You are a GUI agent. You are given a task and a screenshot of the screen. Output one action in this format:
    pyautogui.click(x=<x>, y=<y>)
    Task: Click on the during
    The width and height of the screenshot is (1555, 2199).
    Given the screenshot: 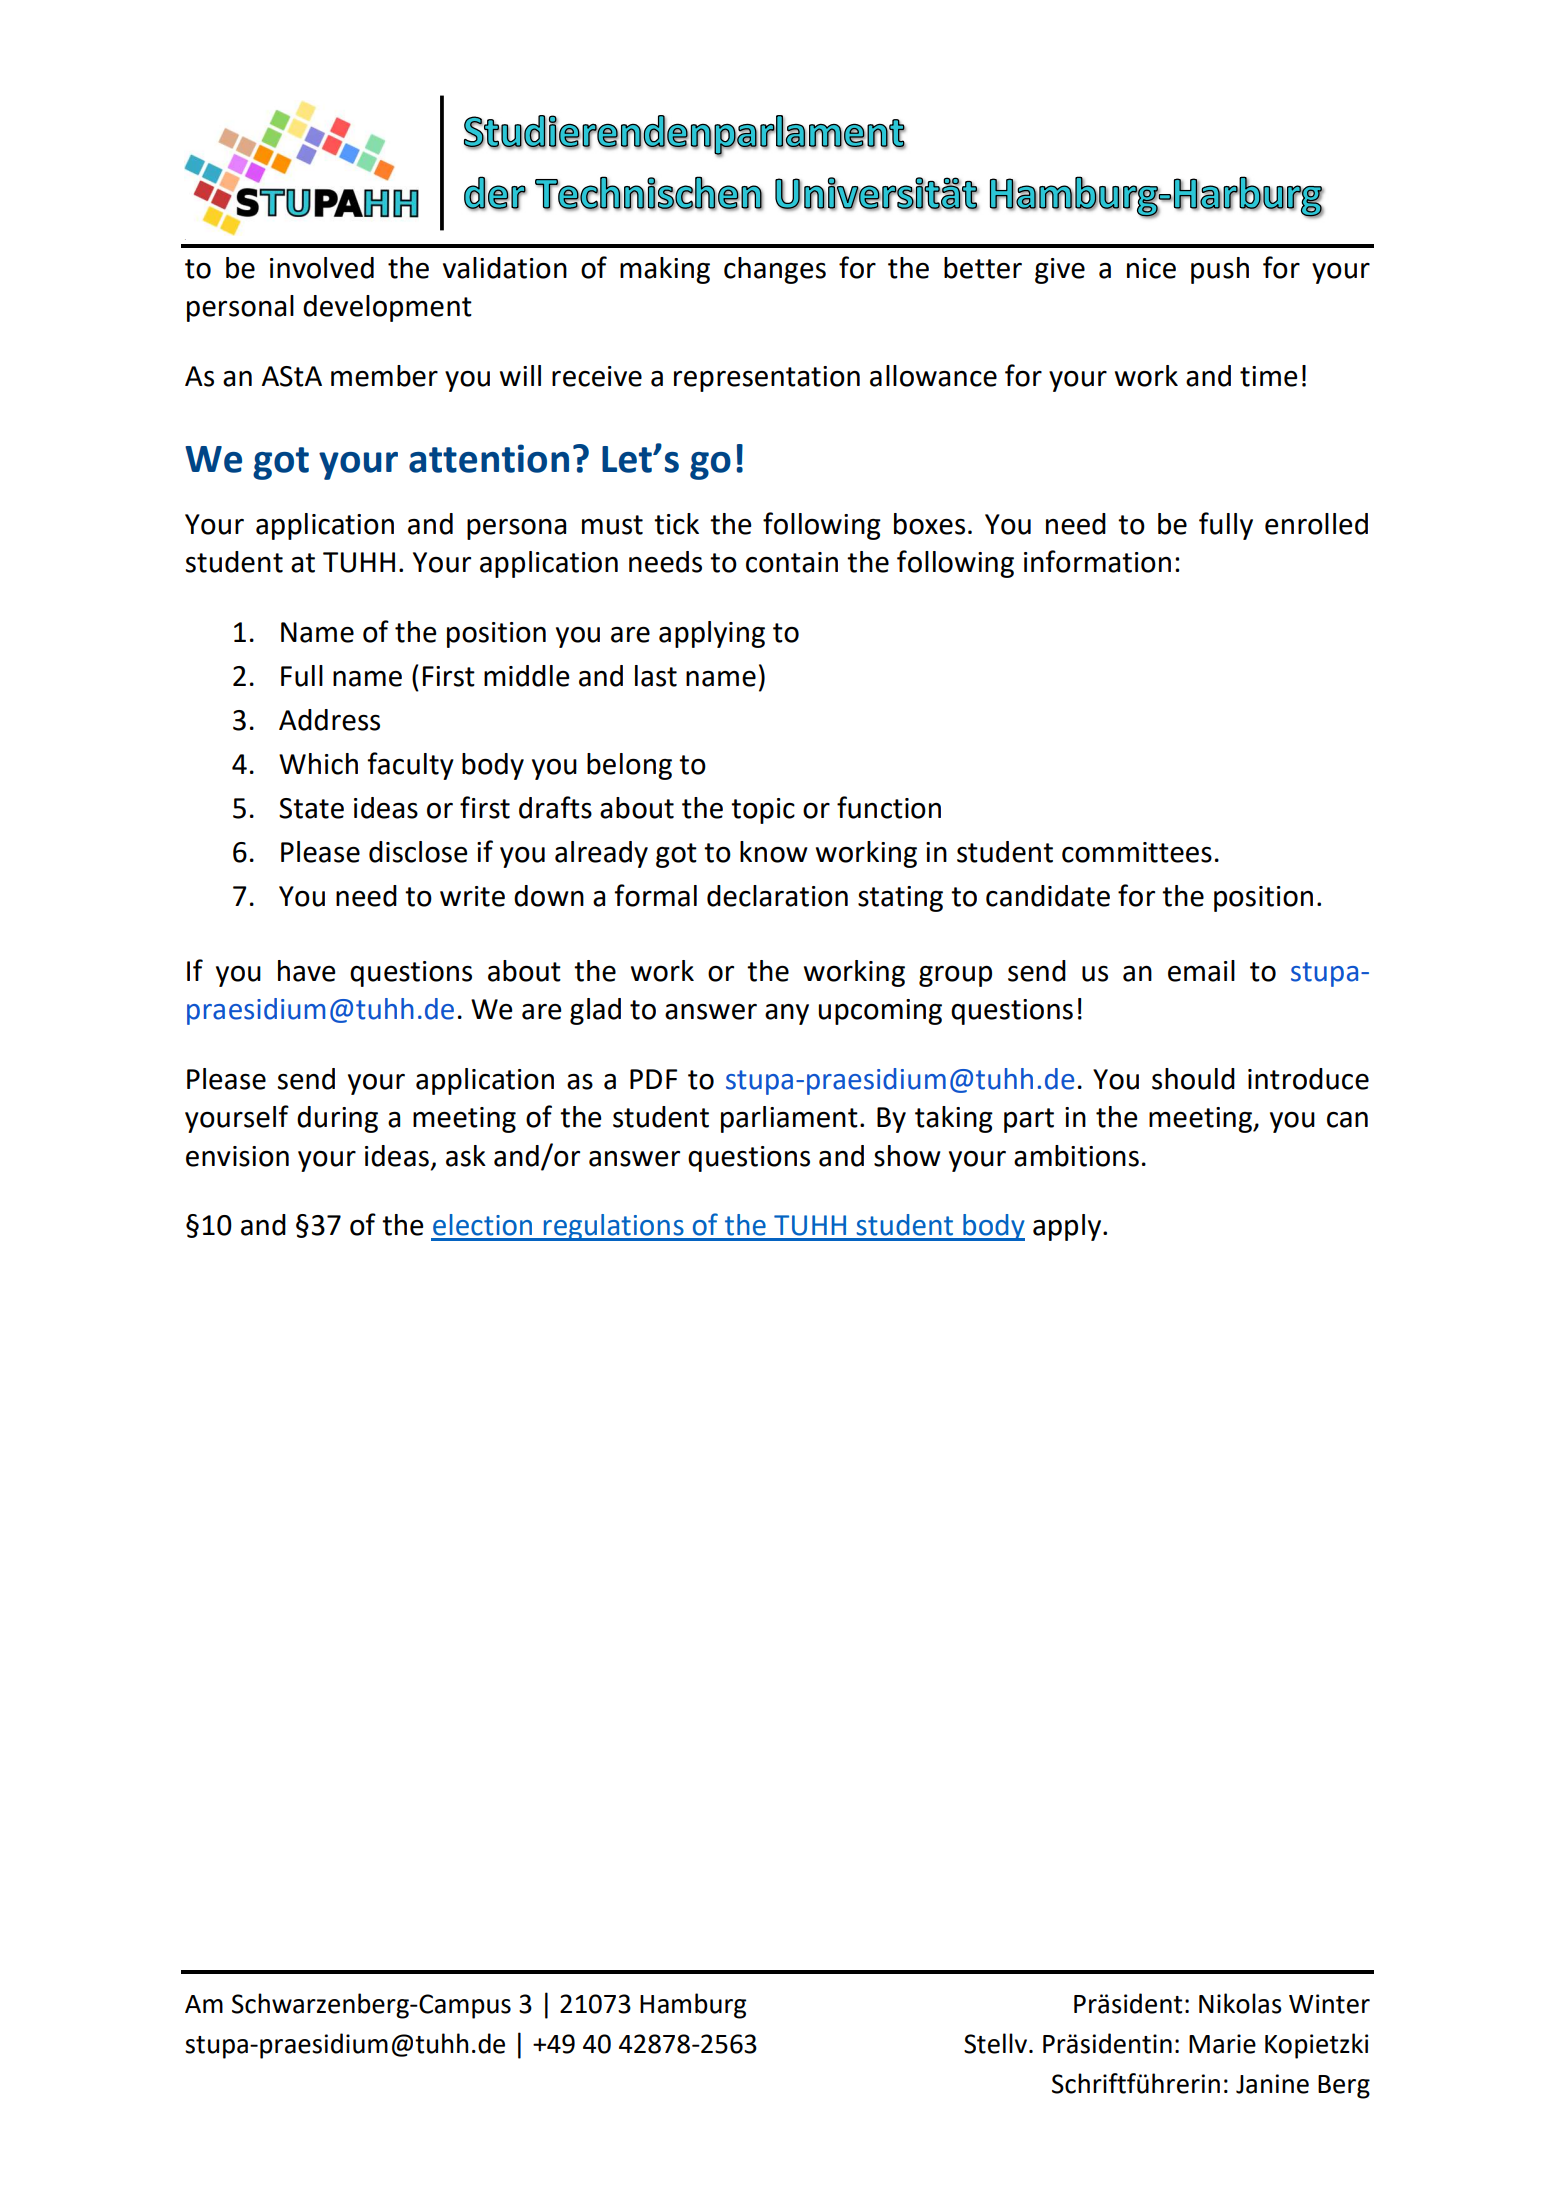 What is the action you would take?
    pyautogui.click(x=337, y=1119)
